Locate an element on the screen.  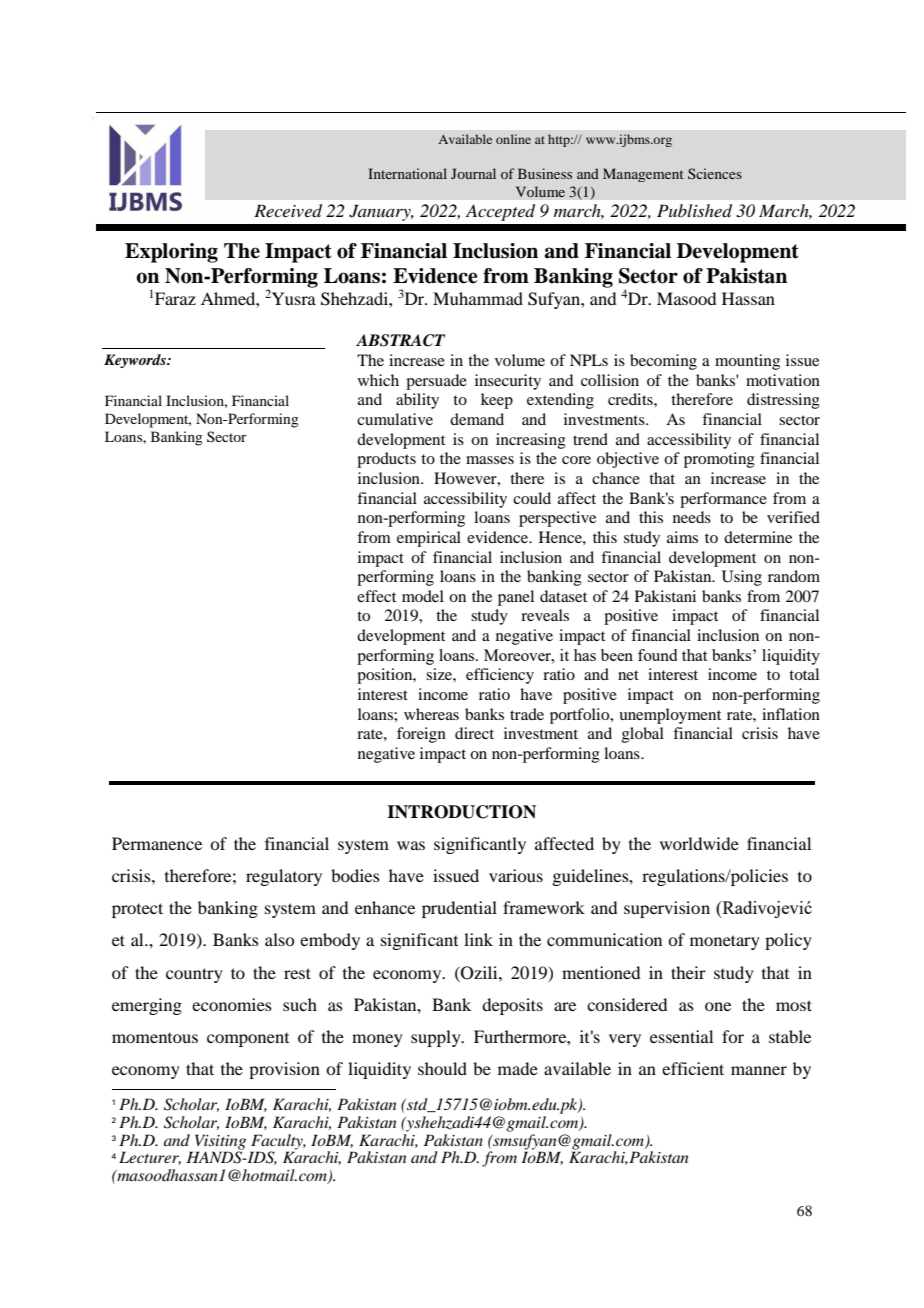
effect is located at coordinates (376, 596).
